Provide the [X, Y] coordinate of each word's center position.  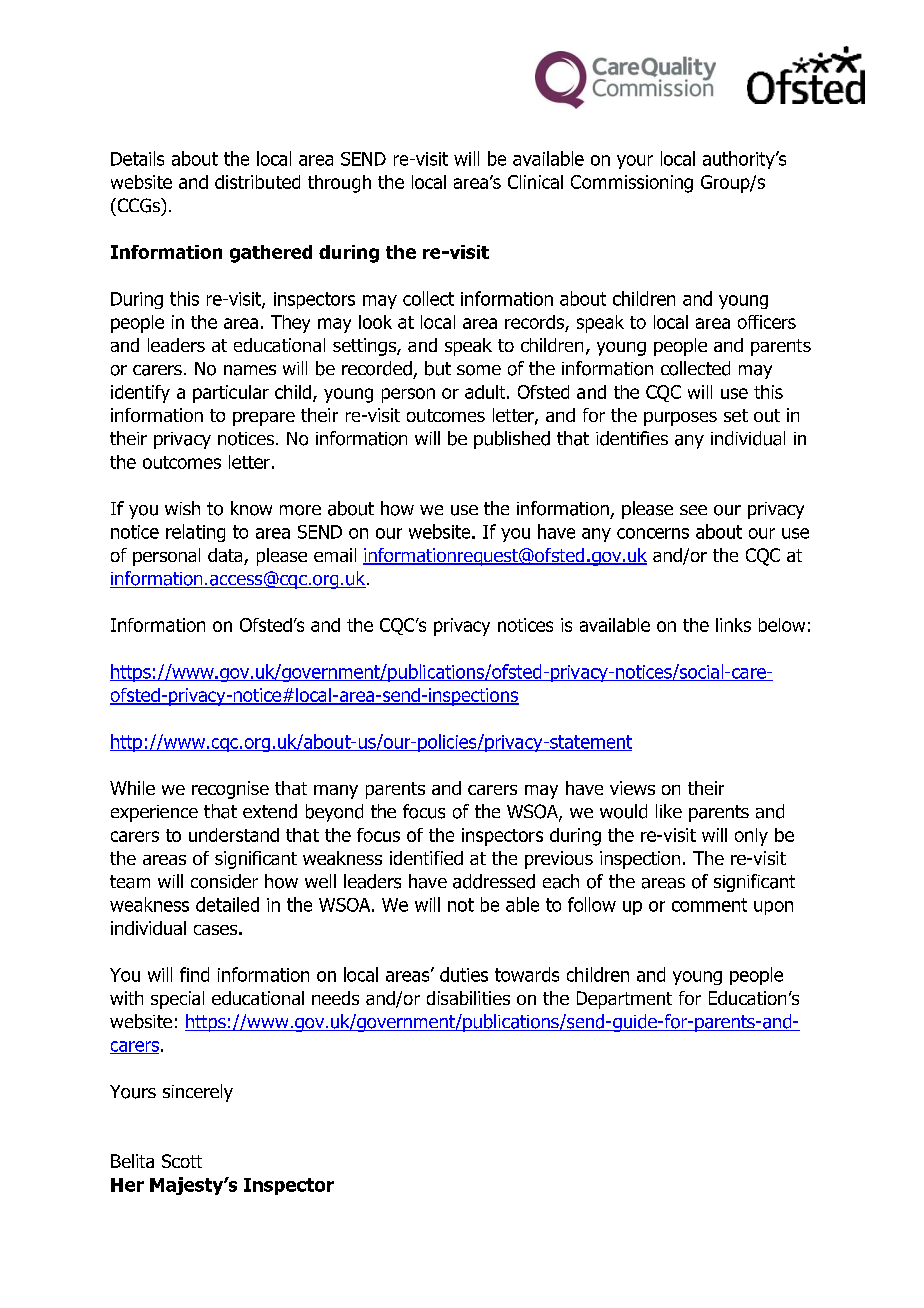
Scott [182, 1161]
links [733, 625]
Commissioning [632, 184]
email [335, 555]
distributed [257, 182]
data [226, 556]
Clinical [535, 182]
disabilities [468, 998]
